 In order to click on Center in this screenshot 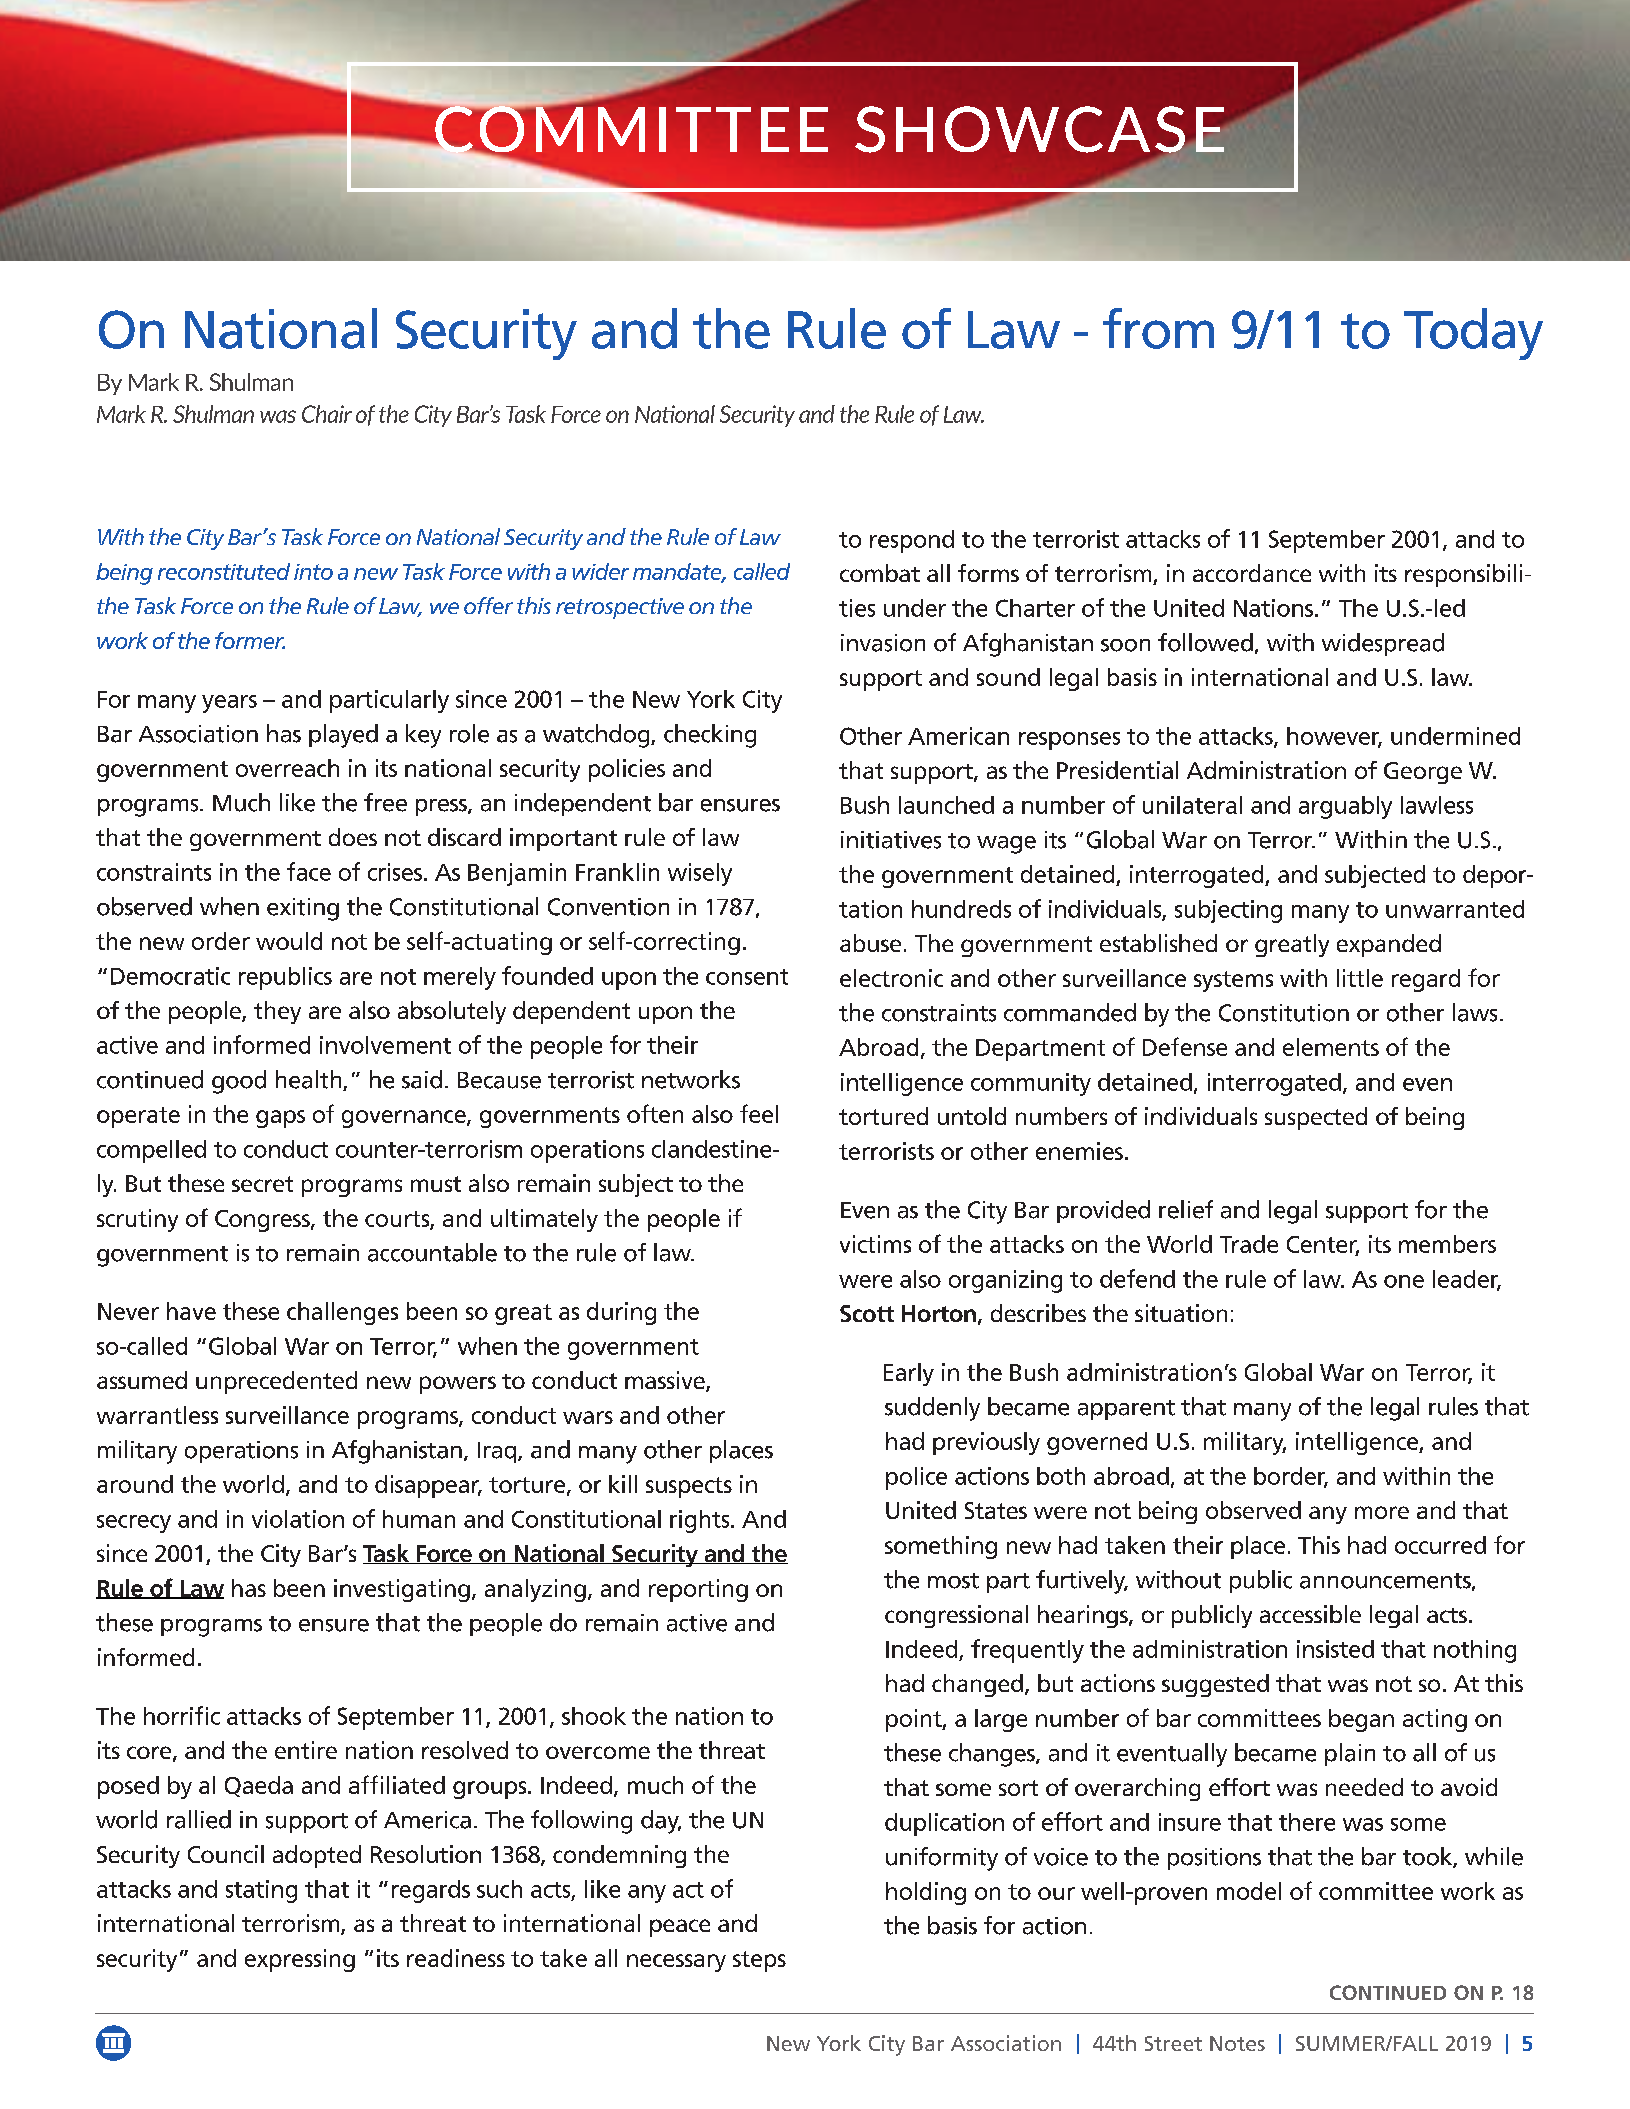, I will do `click(1323, 1246)`.
